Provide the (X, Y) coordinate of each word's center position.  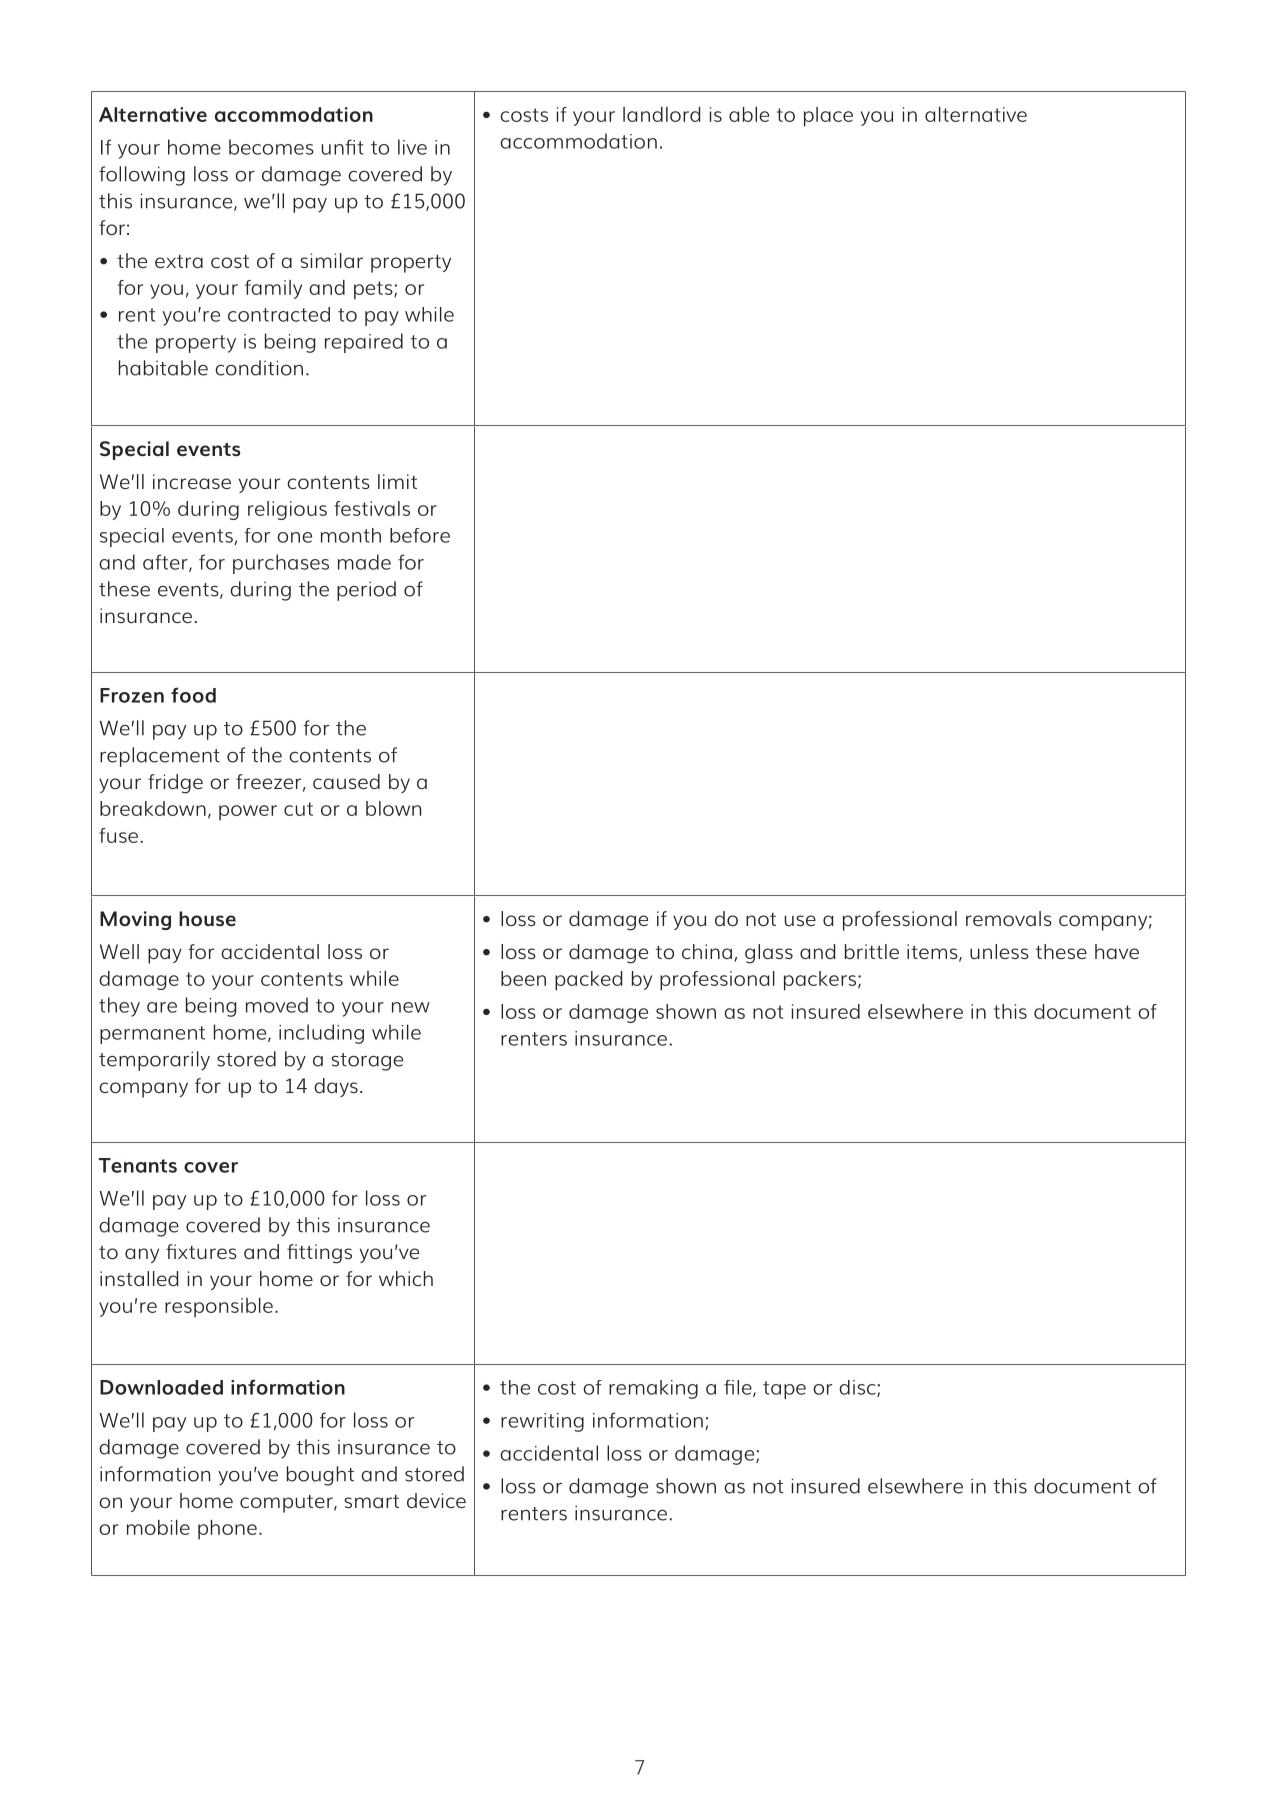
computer (287, 1504)
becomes (271, 147)
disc (858, 1388)
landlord (662, 114)
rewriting (542, 1422)
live (412, 147)
